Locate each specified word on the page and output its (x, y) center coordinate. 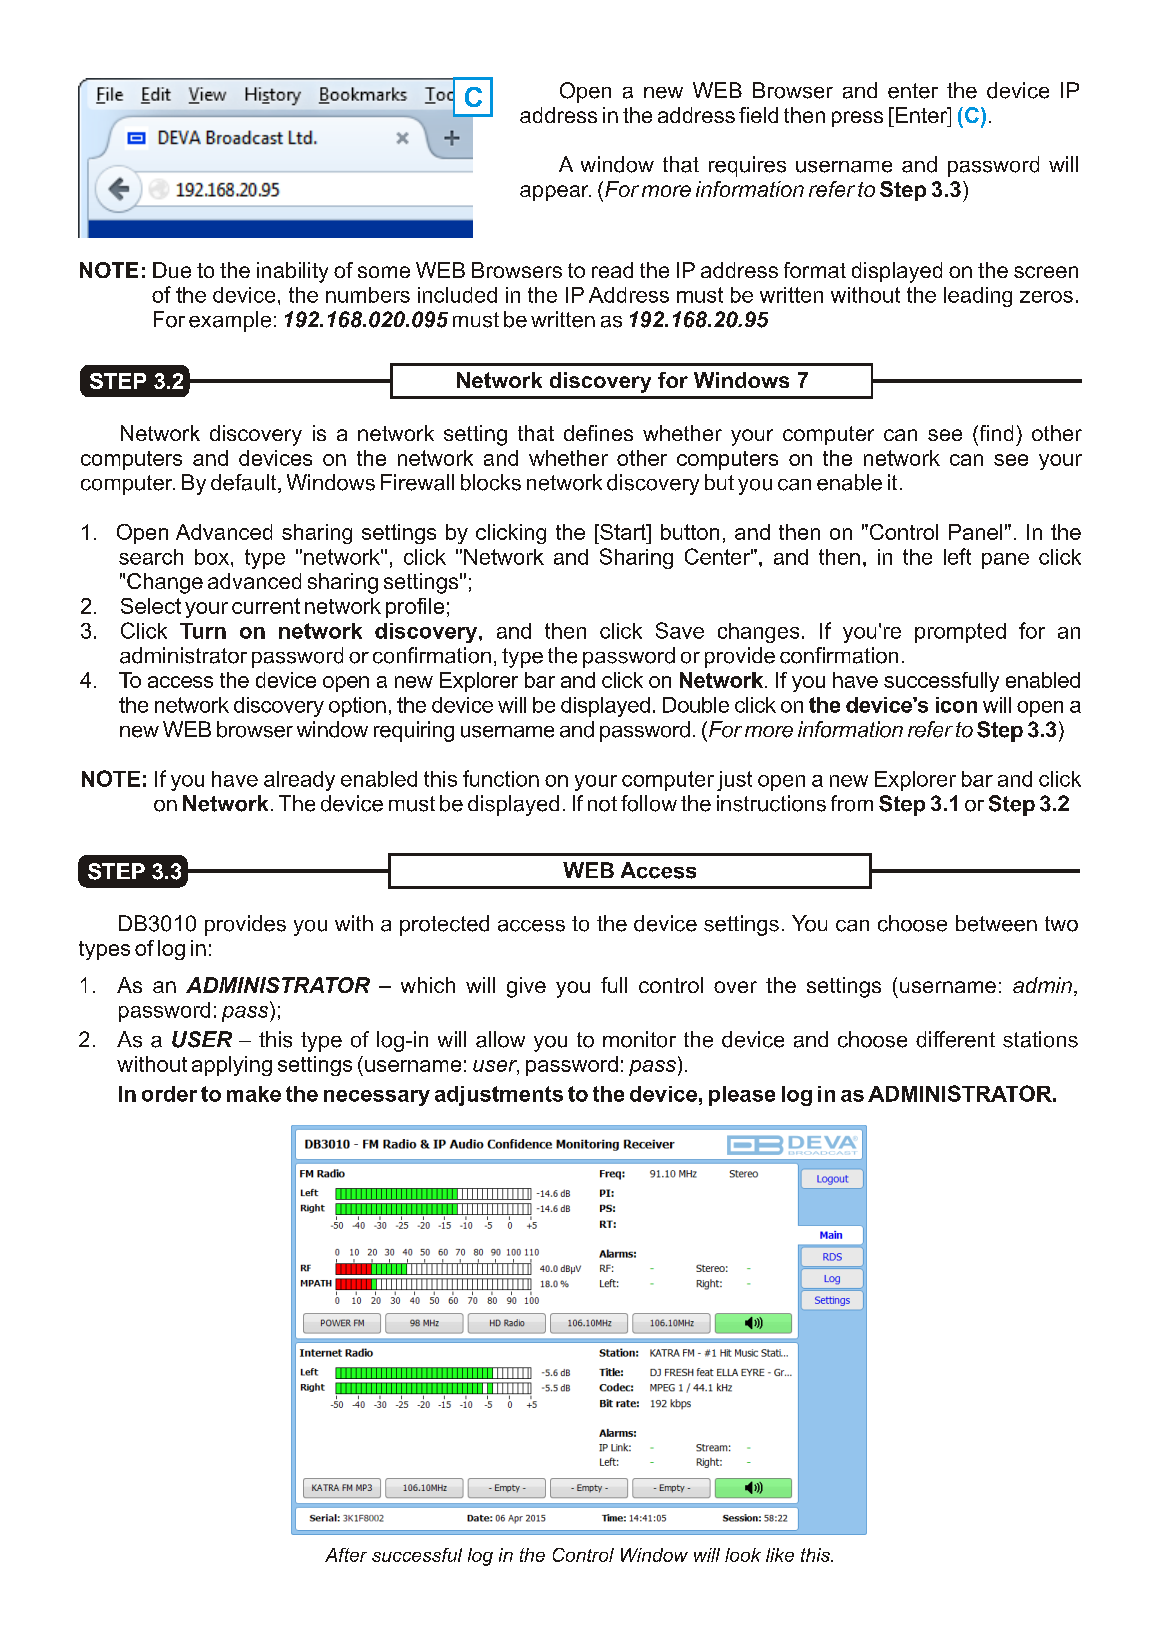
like (780, 1555)
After (346, 1555)
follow (649, 803)
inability (292, 272)
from (852, 803)
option (357, 707)
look (743, 1555)
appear (555, 193)
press (857, 119)
